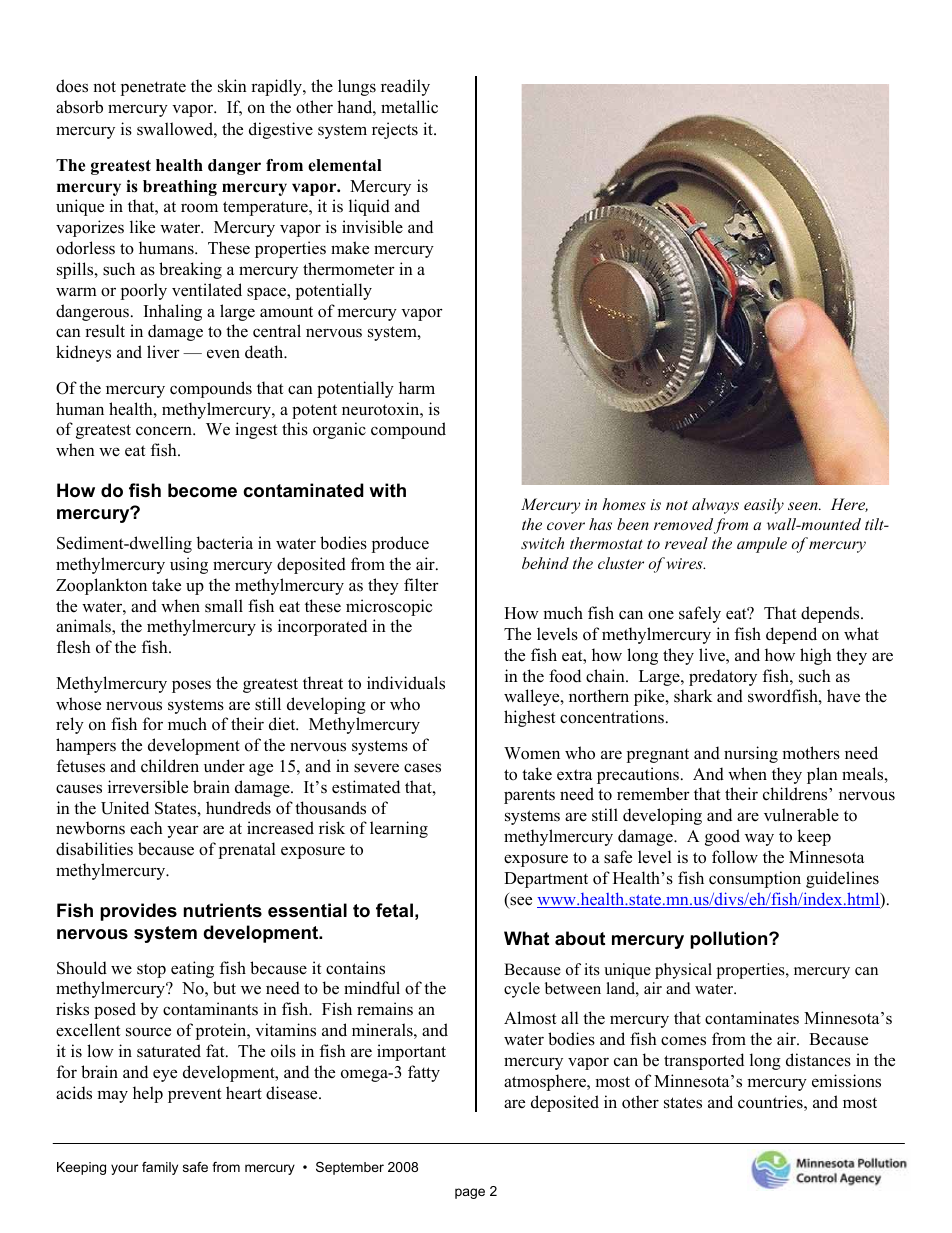  I want to click on provides, so click(138, 912).
